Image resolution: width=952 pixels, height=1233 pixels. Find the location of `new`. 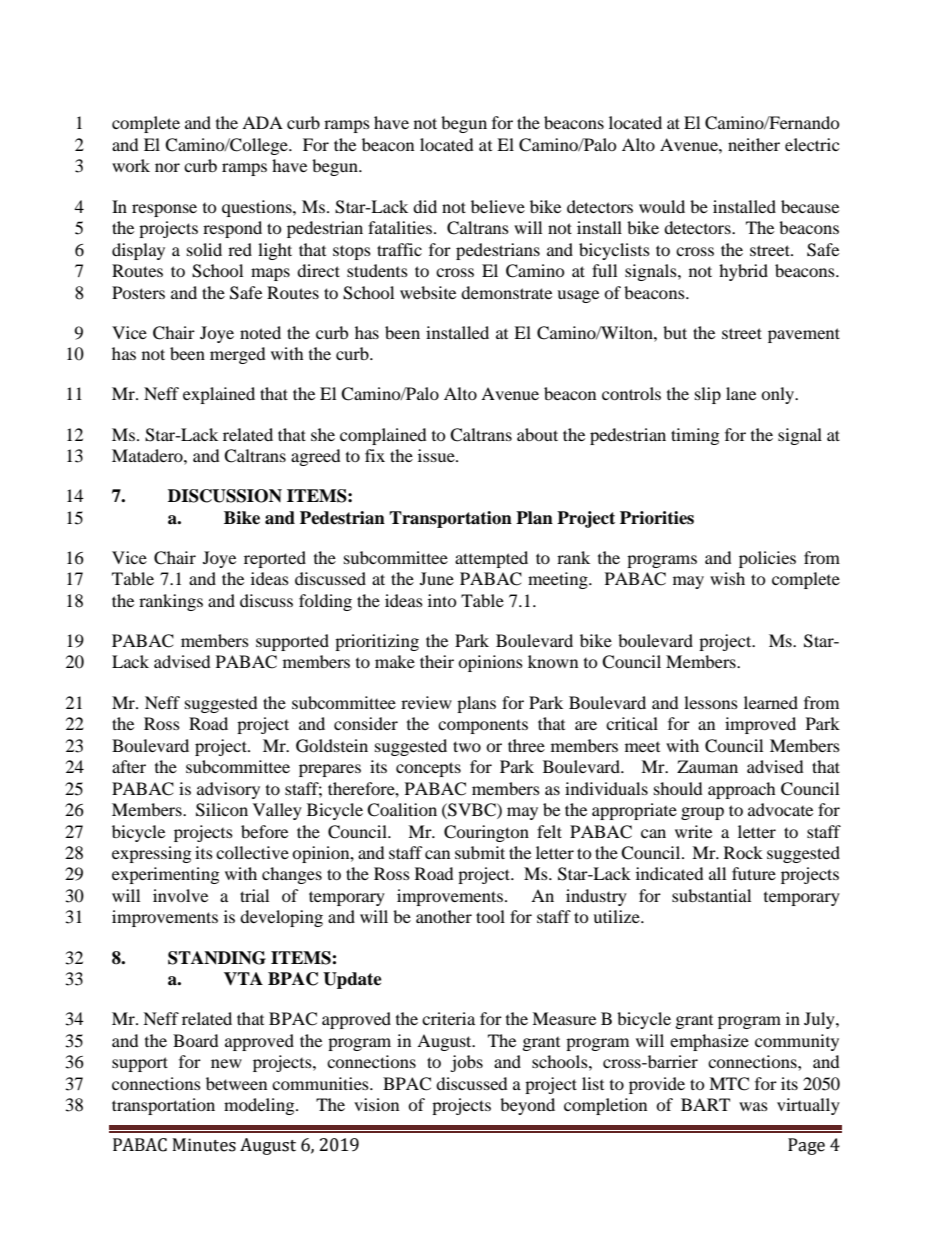

new is located at coordinates (226, 1063).
